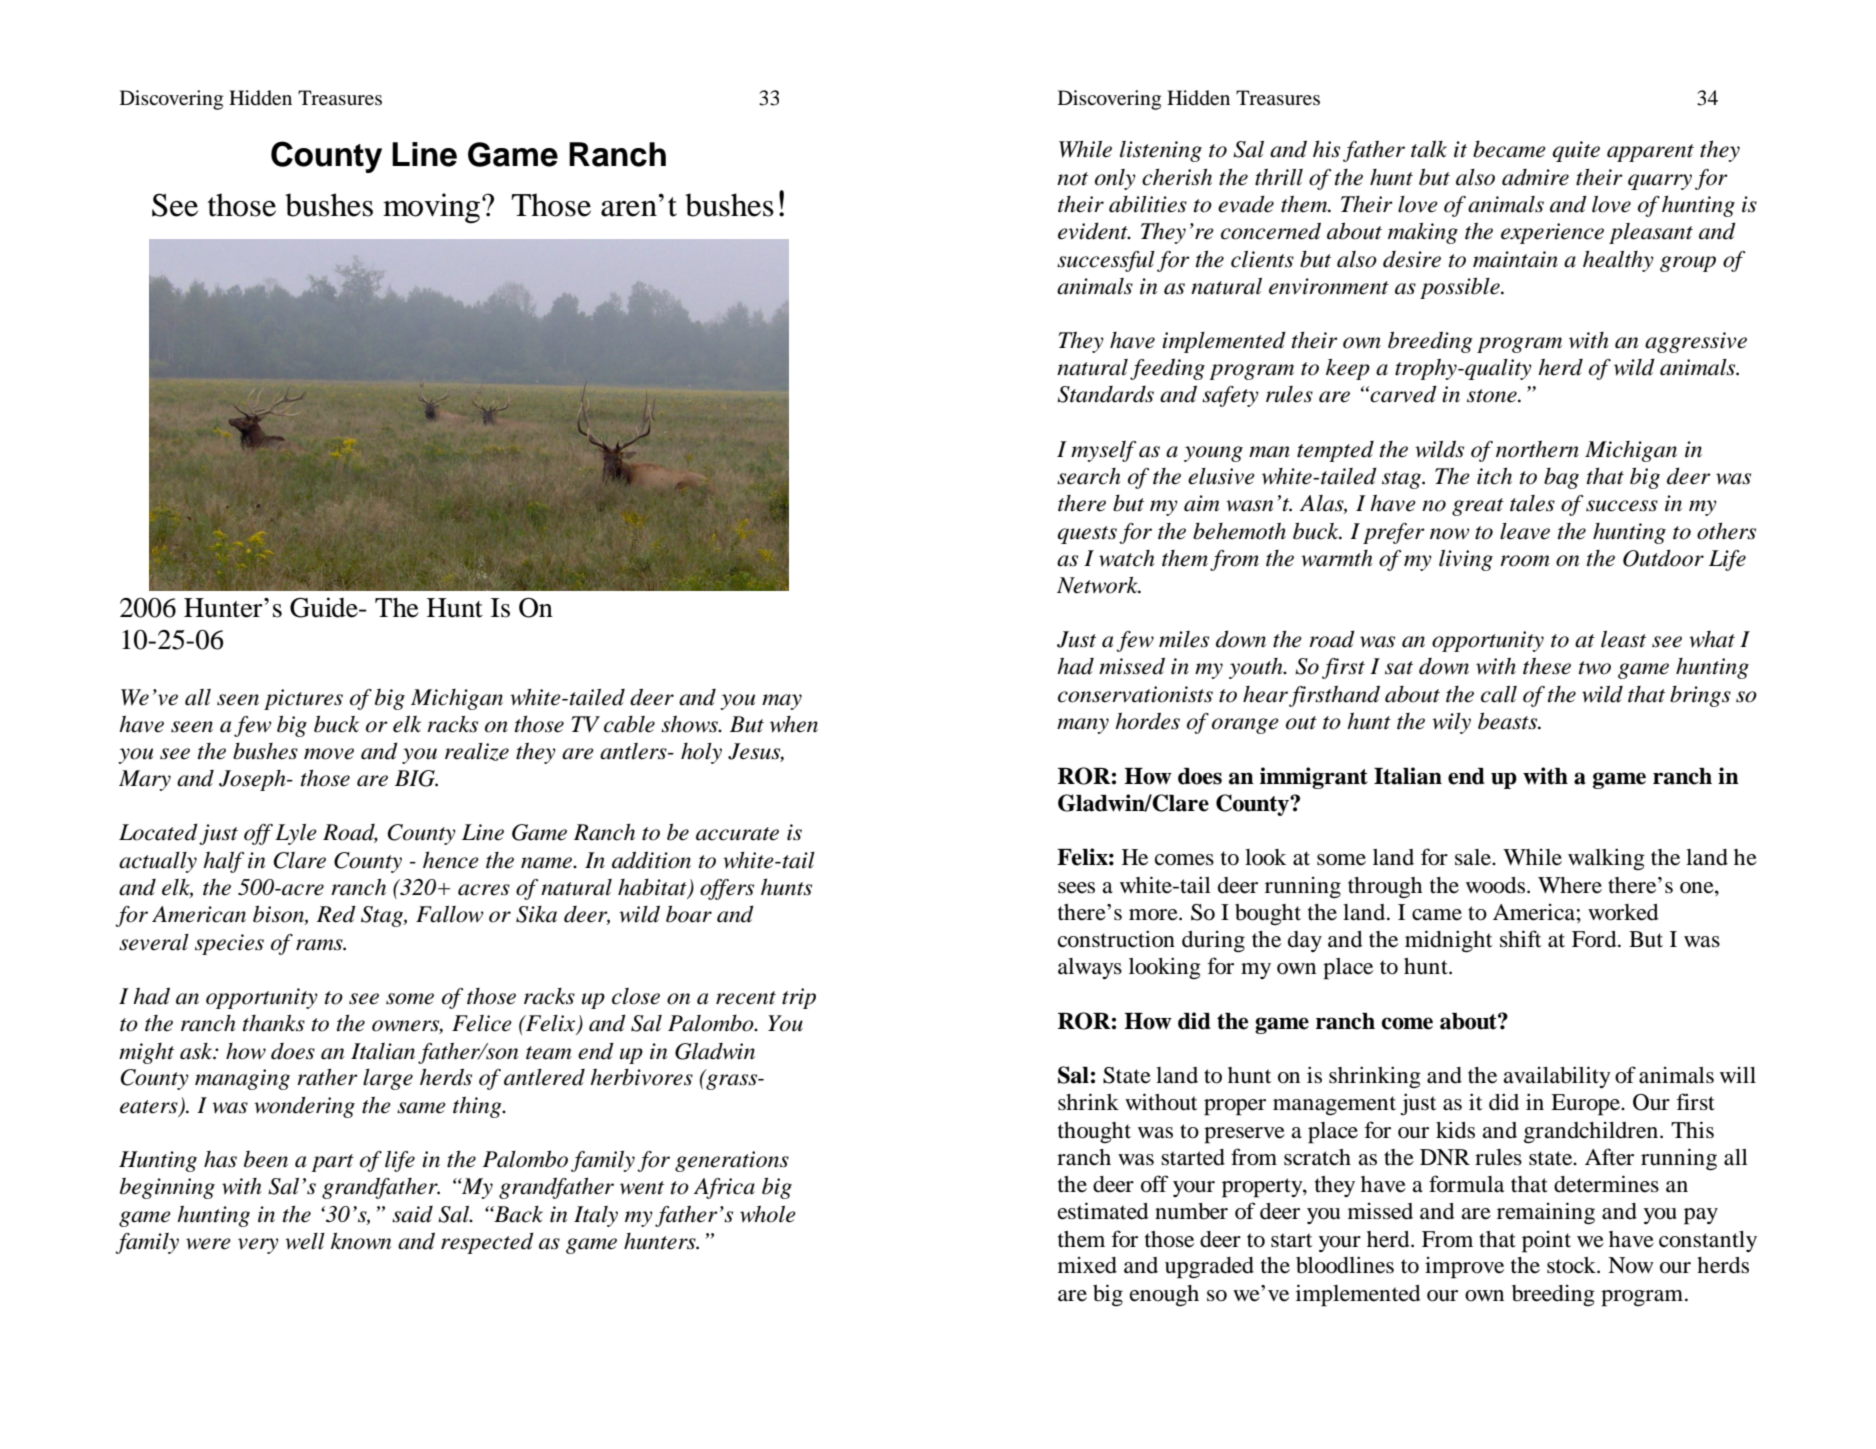 Image resolution: width=1876 pixels, height=1449 pixels. Describe the element at coordinates (1535, 177) in the screenshot. I see `admire` at that location.
